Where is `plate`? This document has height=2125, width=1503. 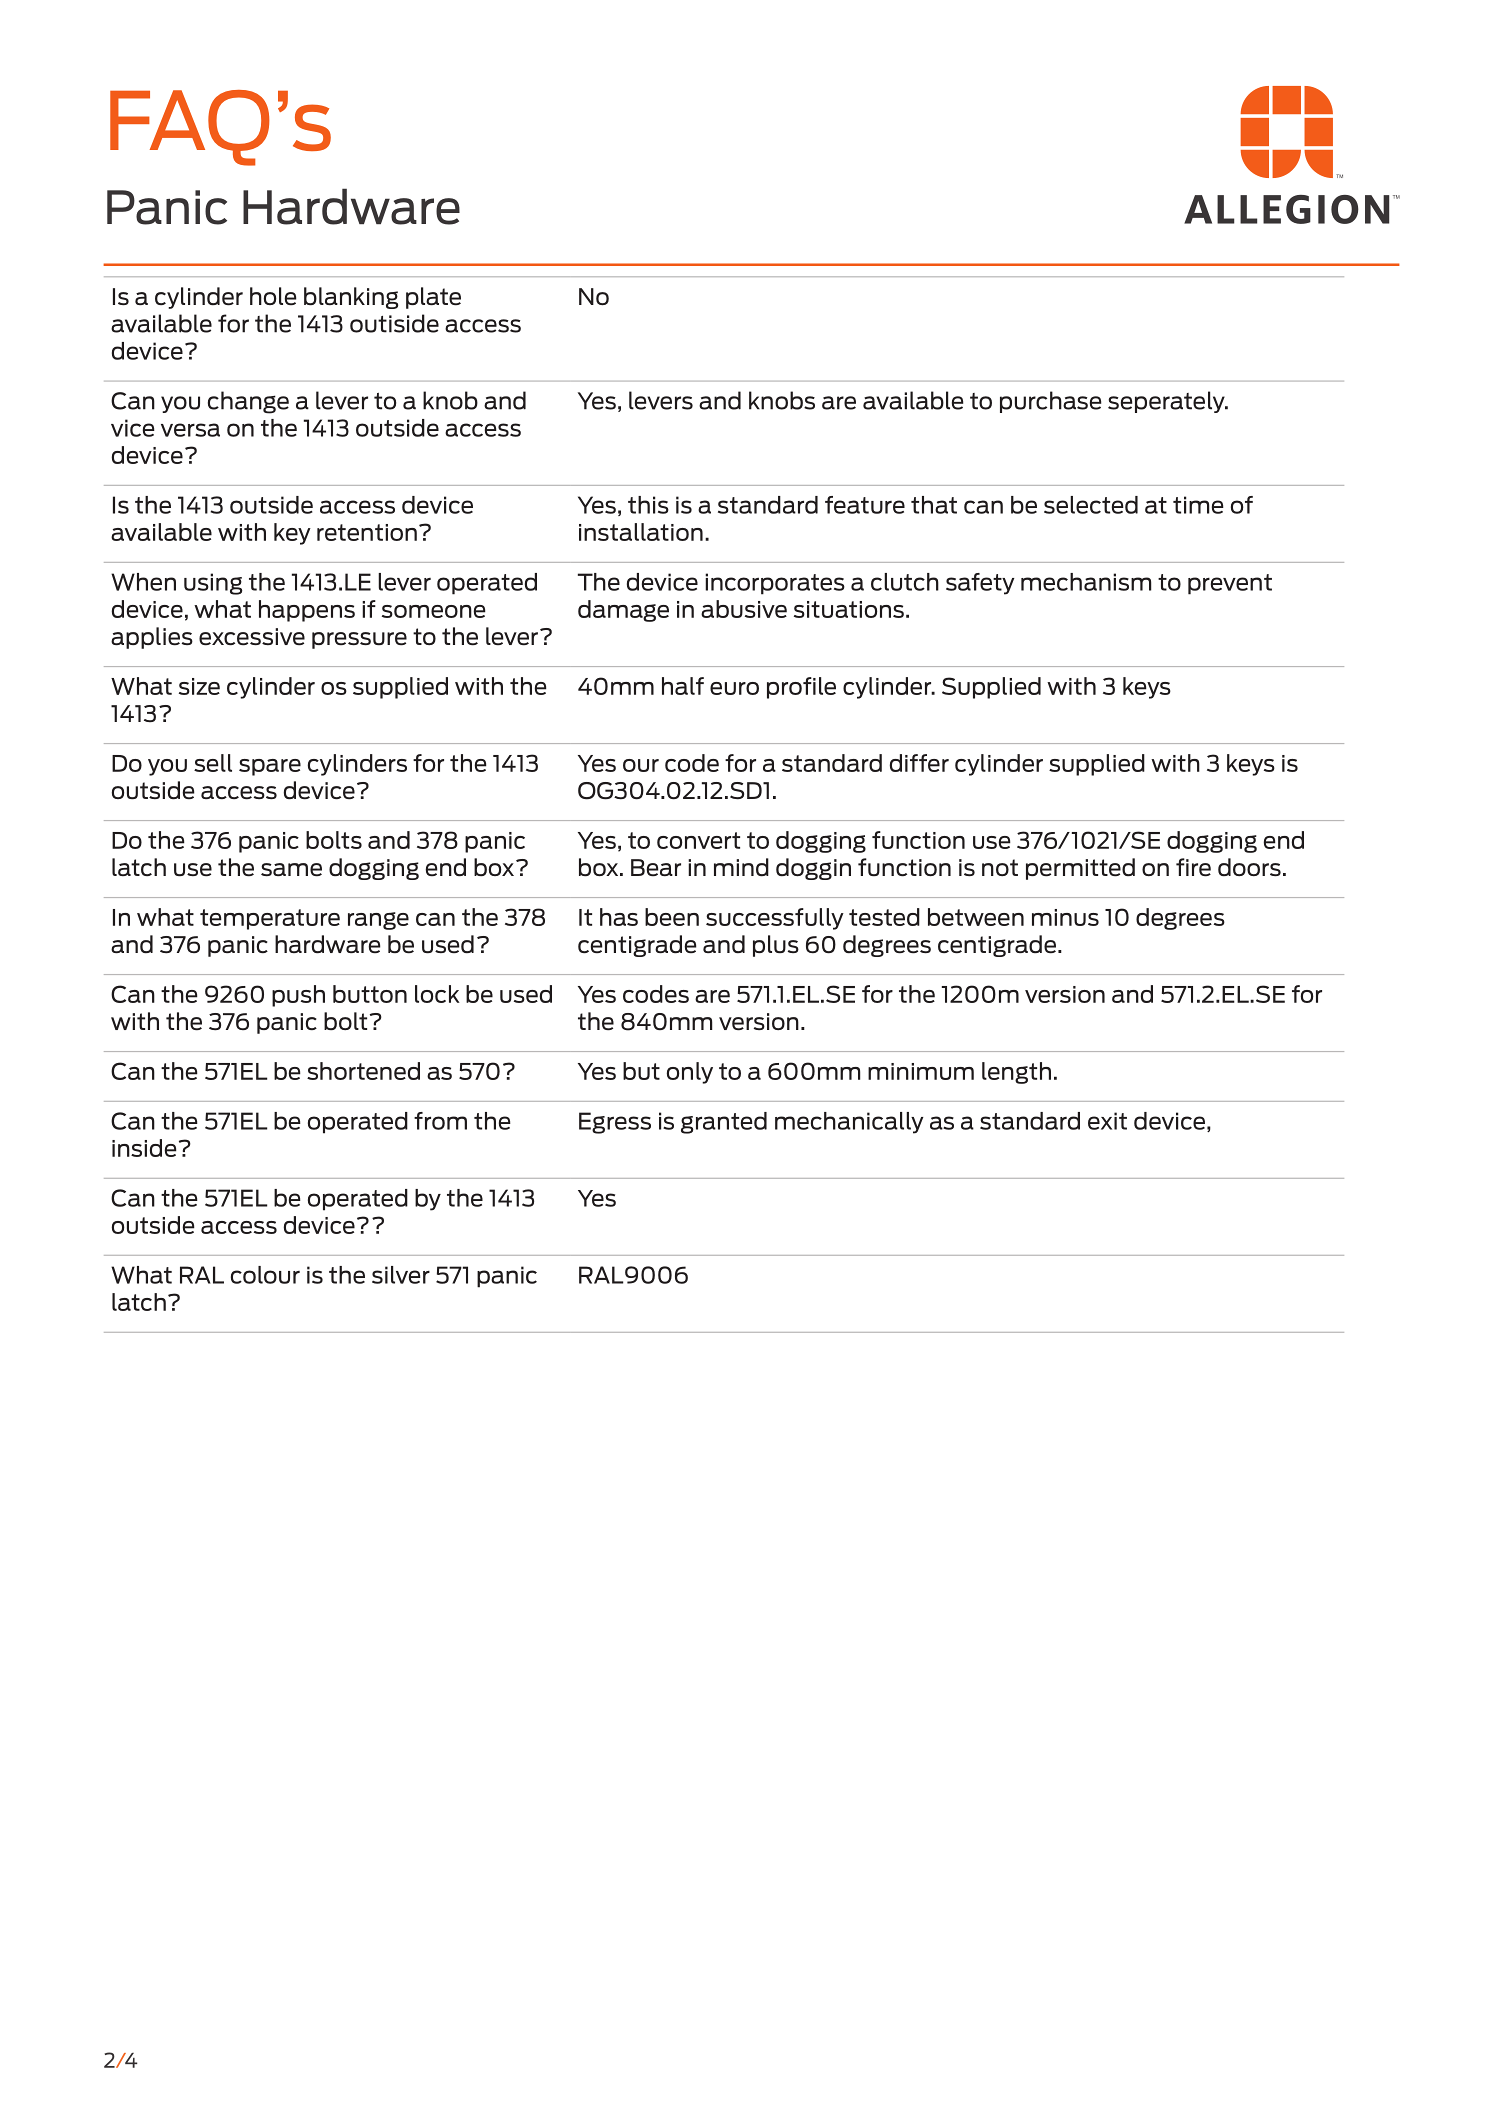
plate is located at coordinates (433, 298).
